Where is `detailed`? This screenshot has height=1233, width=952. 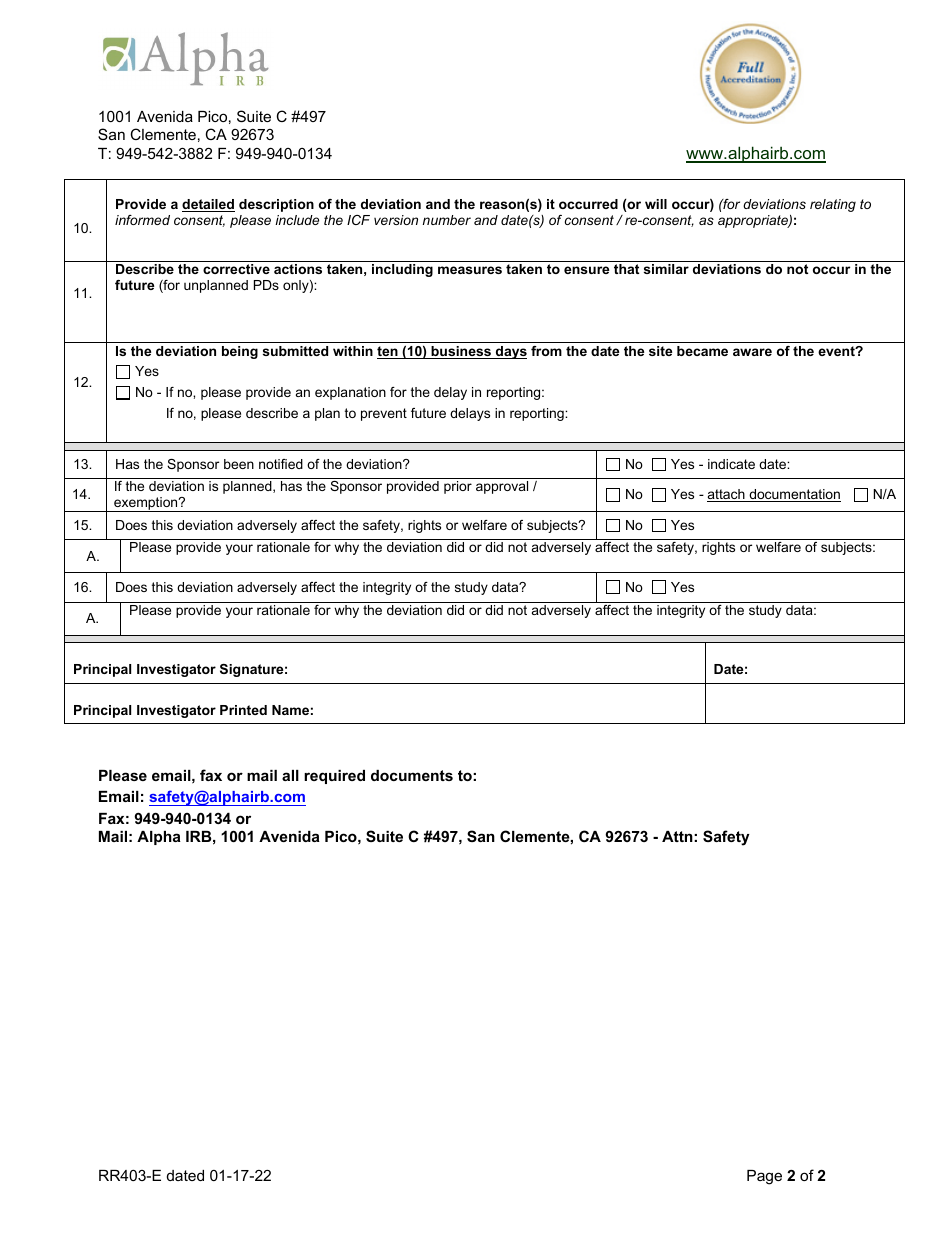
detailed is located at coordinates (208, 205).
